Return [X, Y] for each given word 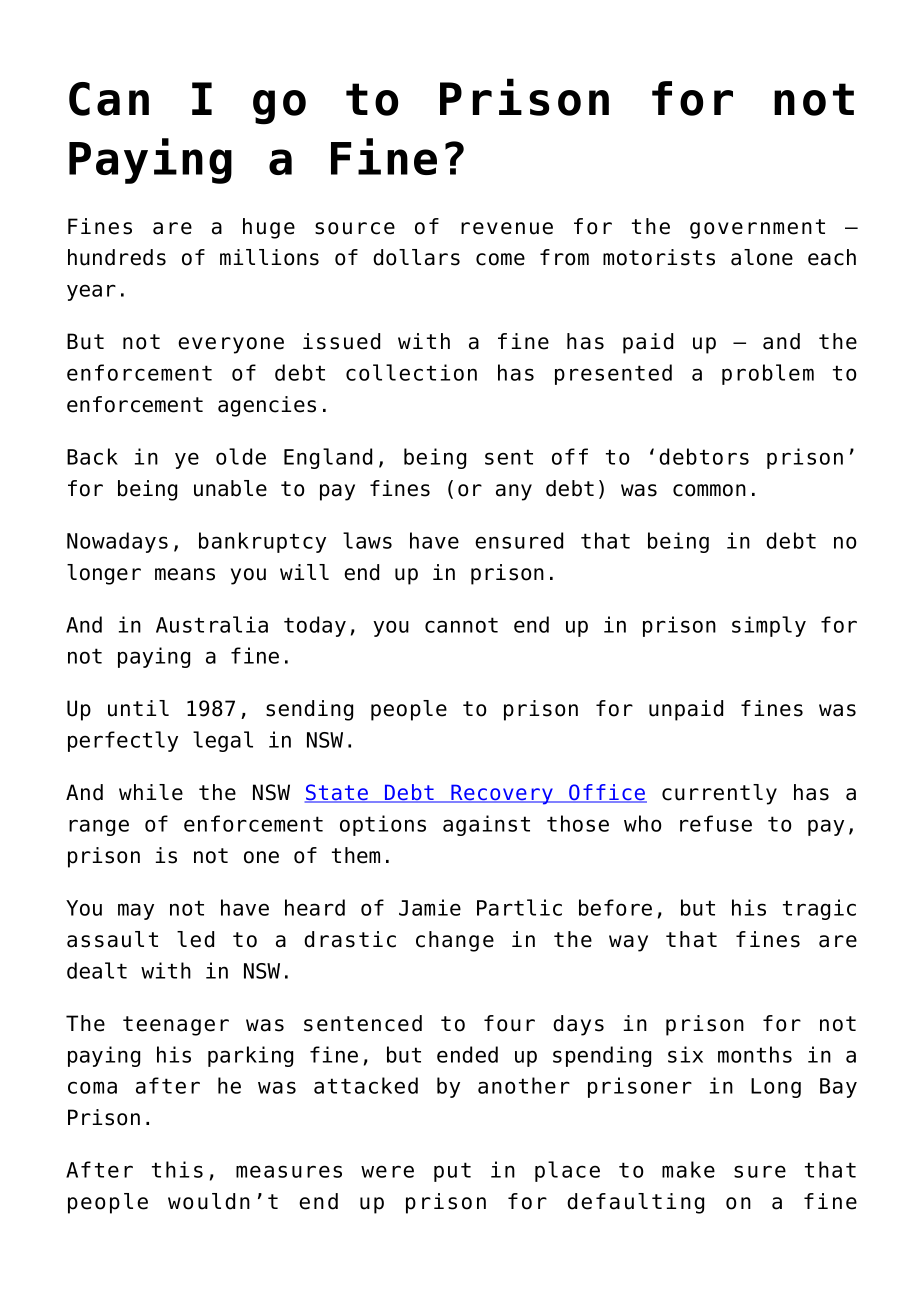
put [452, 1172]
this [177, 1169]
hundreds [117, 257]
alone [762, 257]
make [688, 1169]
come [500, 259]
